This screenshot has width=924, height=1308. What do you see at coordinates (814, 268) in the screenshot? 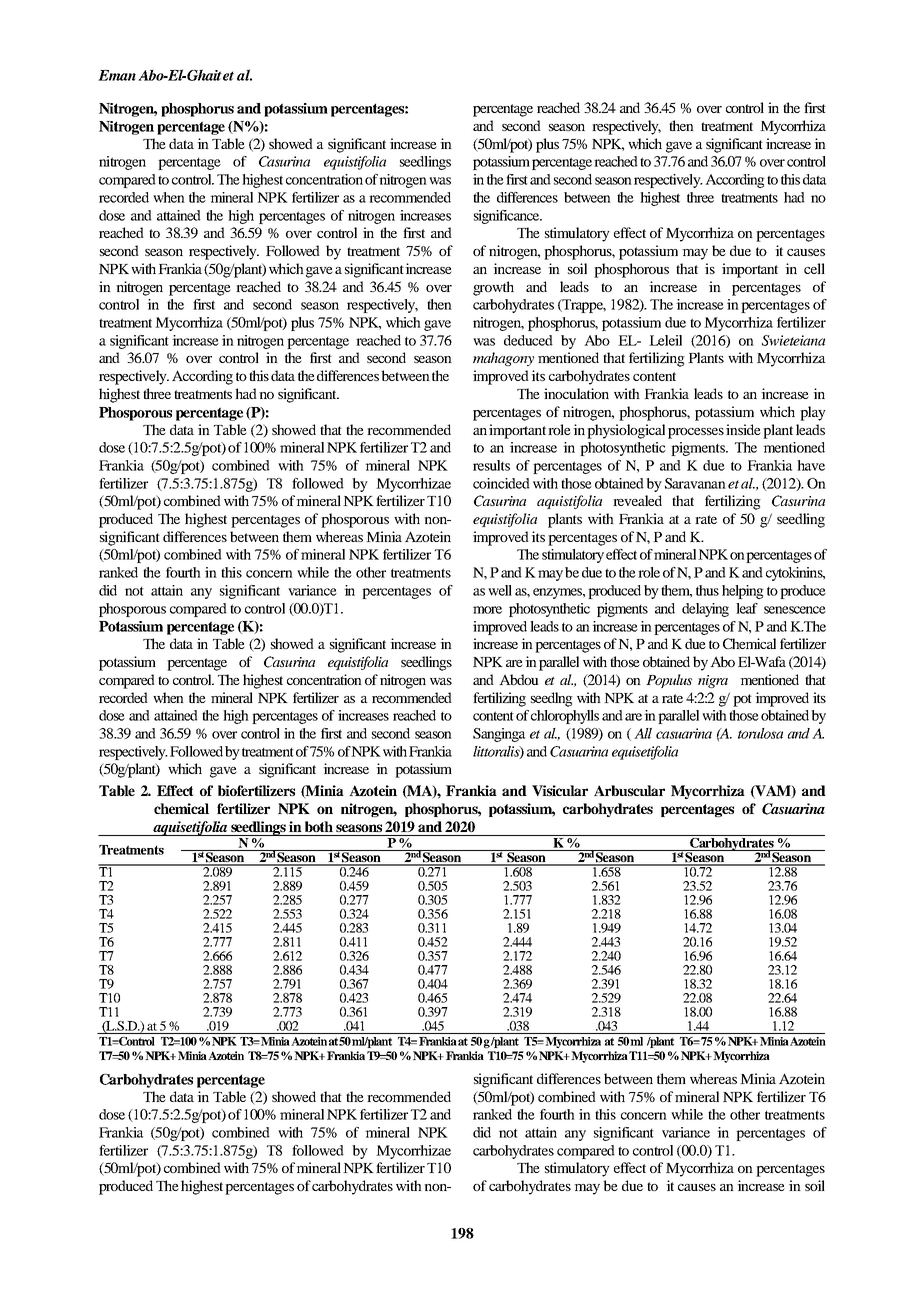
I see `cell` at bounding box center [814, 268].
